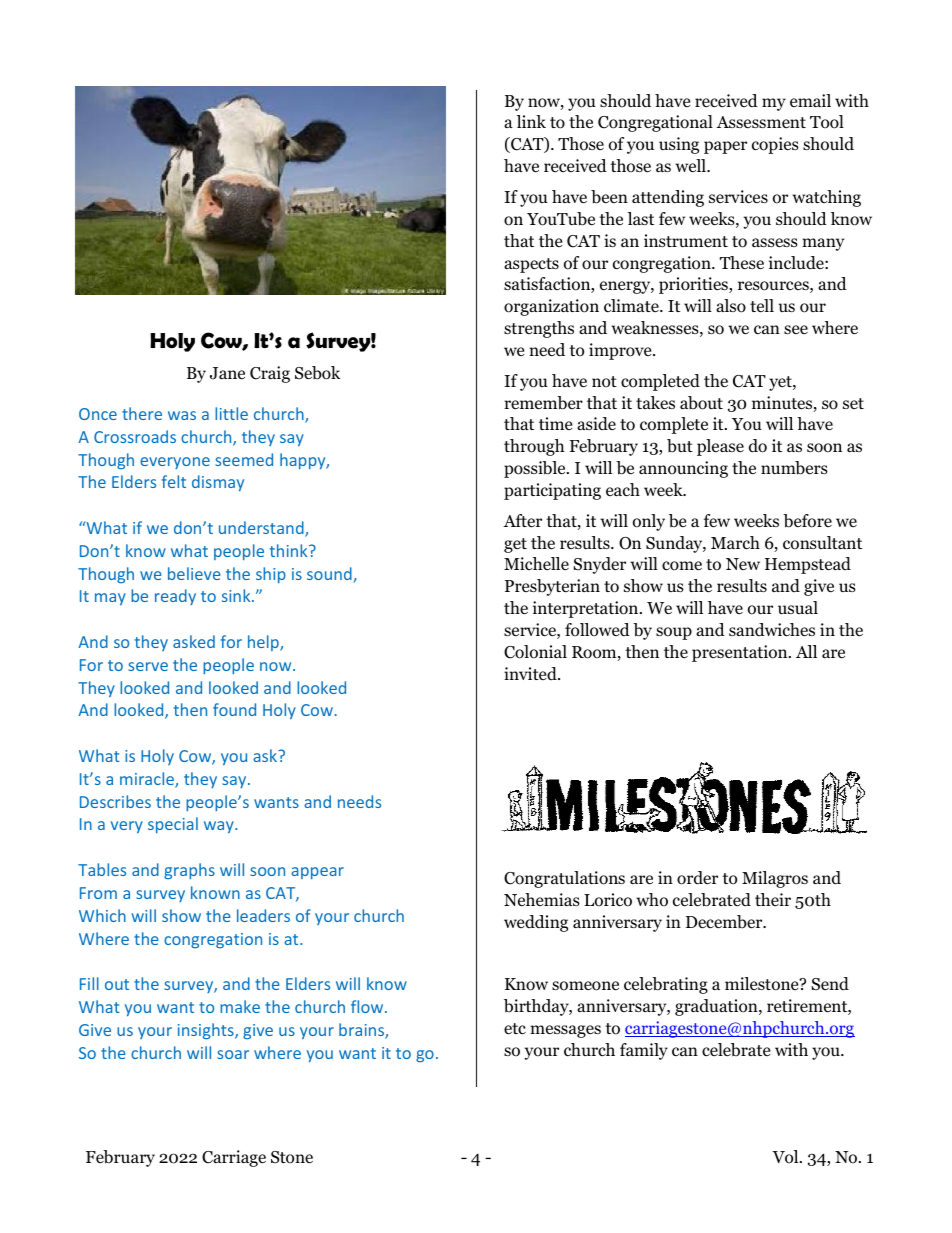 This screenshot has width=952, height=1233. I want to click on Colonial, so click(535, 652).
